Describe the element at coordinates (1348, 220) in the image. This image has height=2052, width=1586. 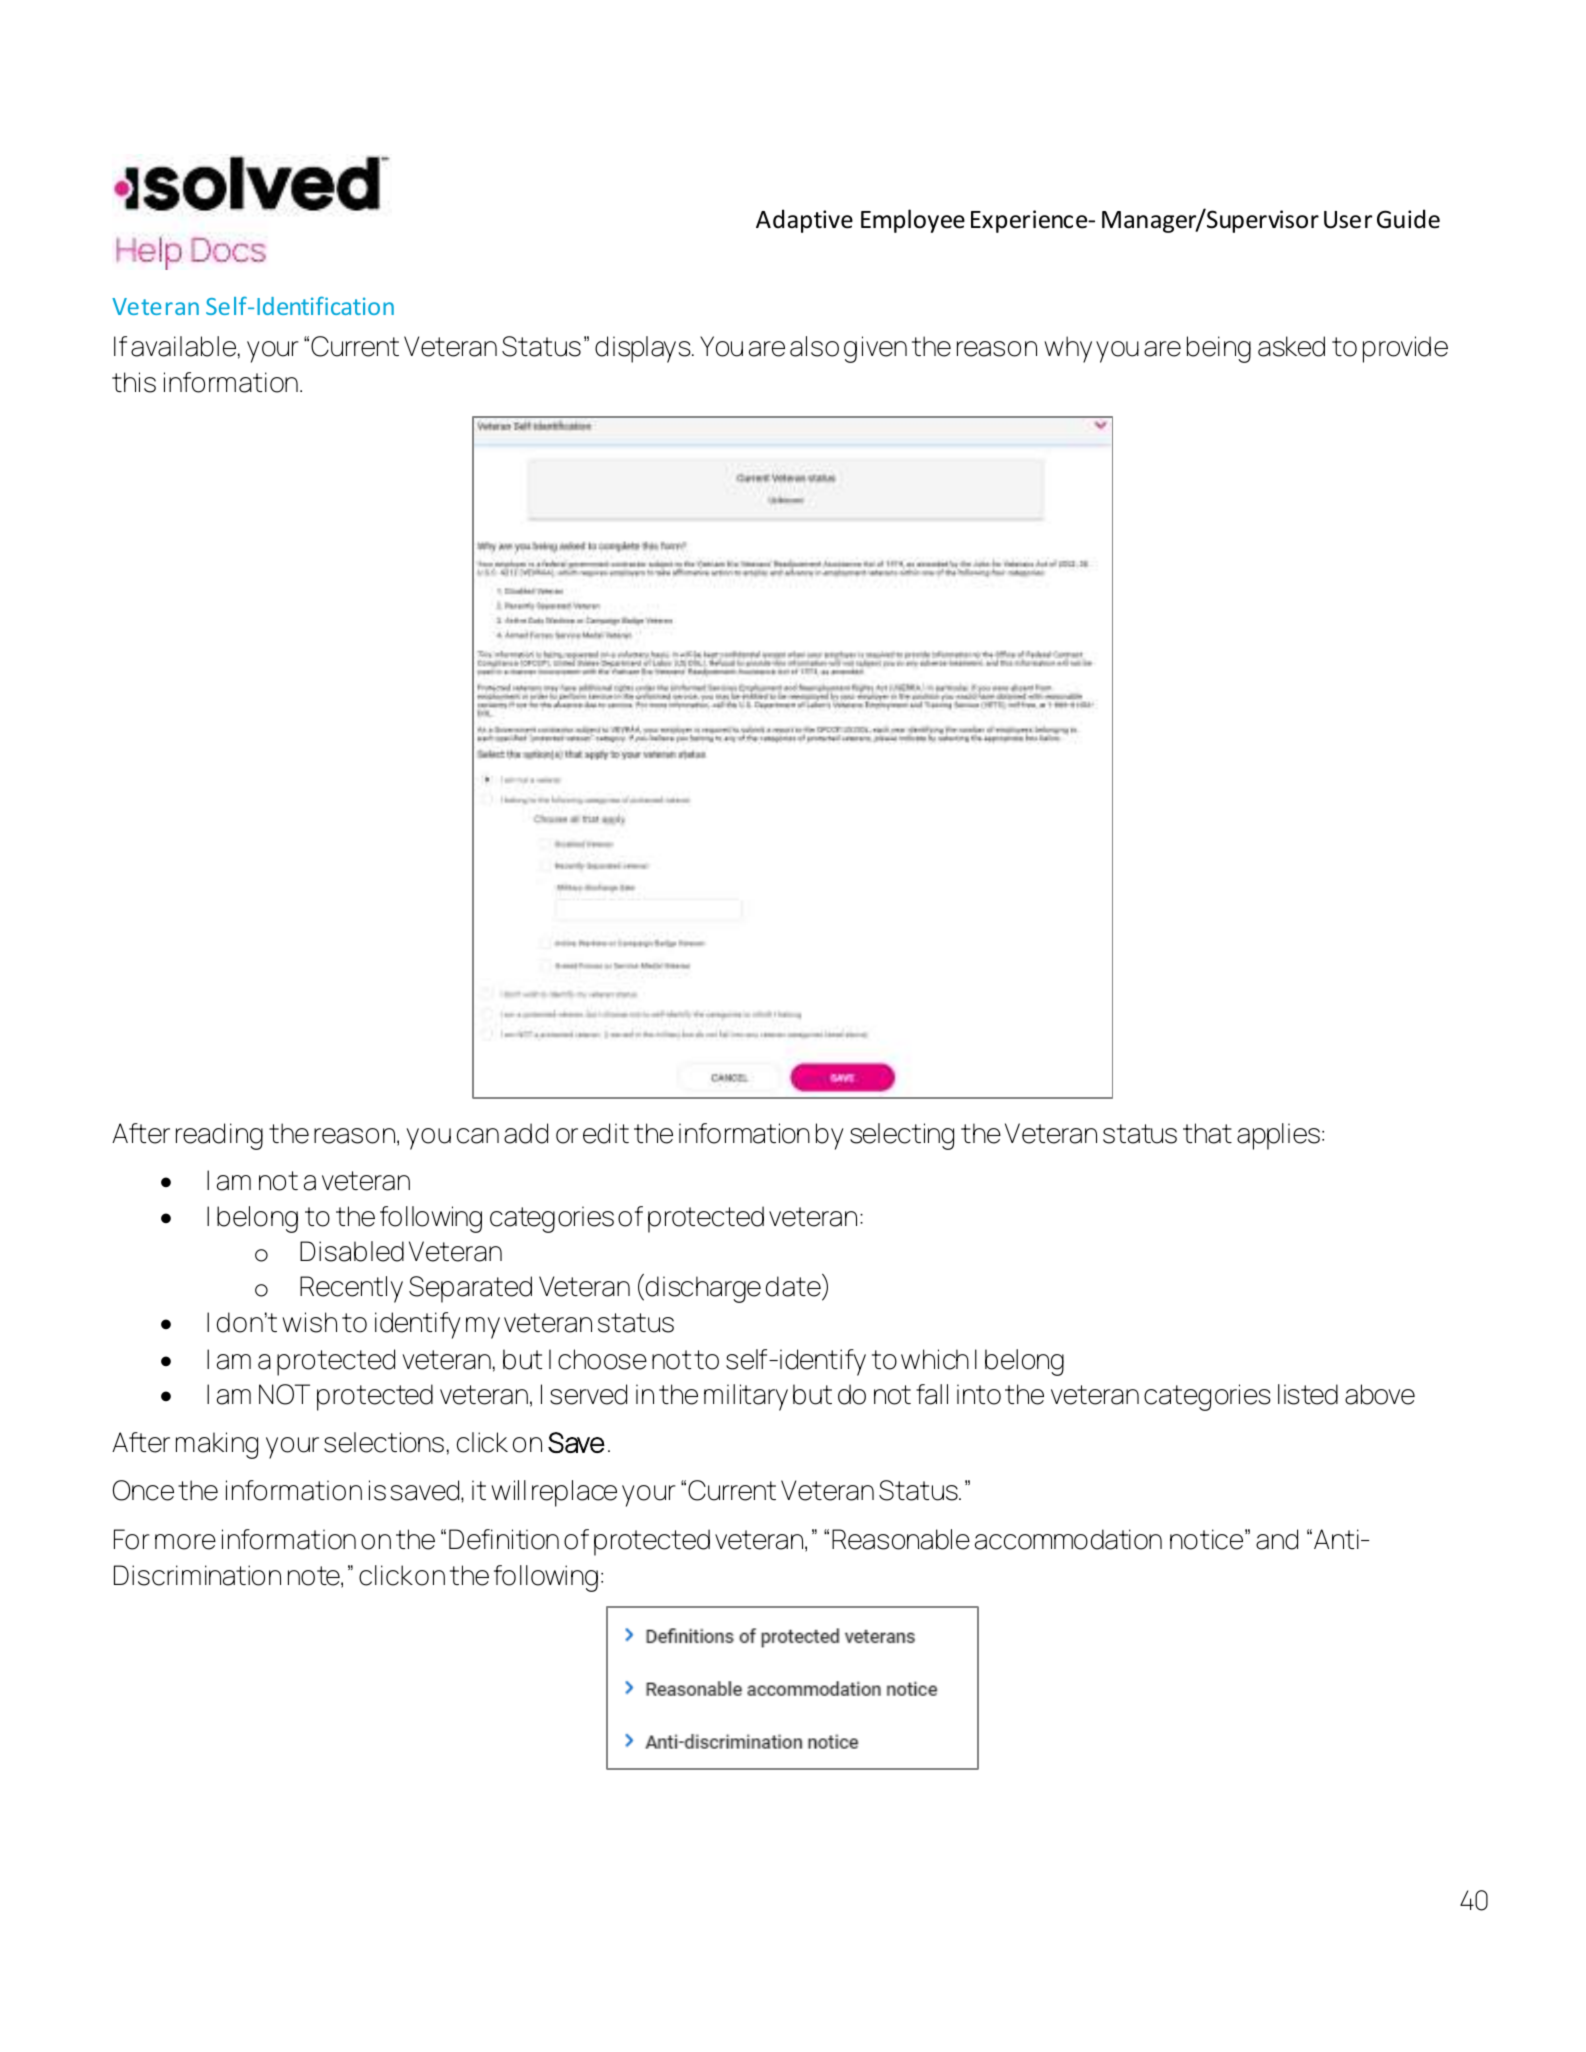
I see `User` at that location.
